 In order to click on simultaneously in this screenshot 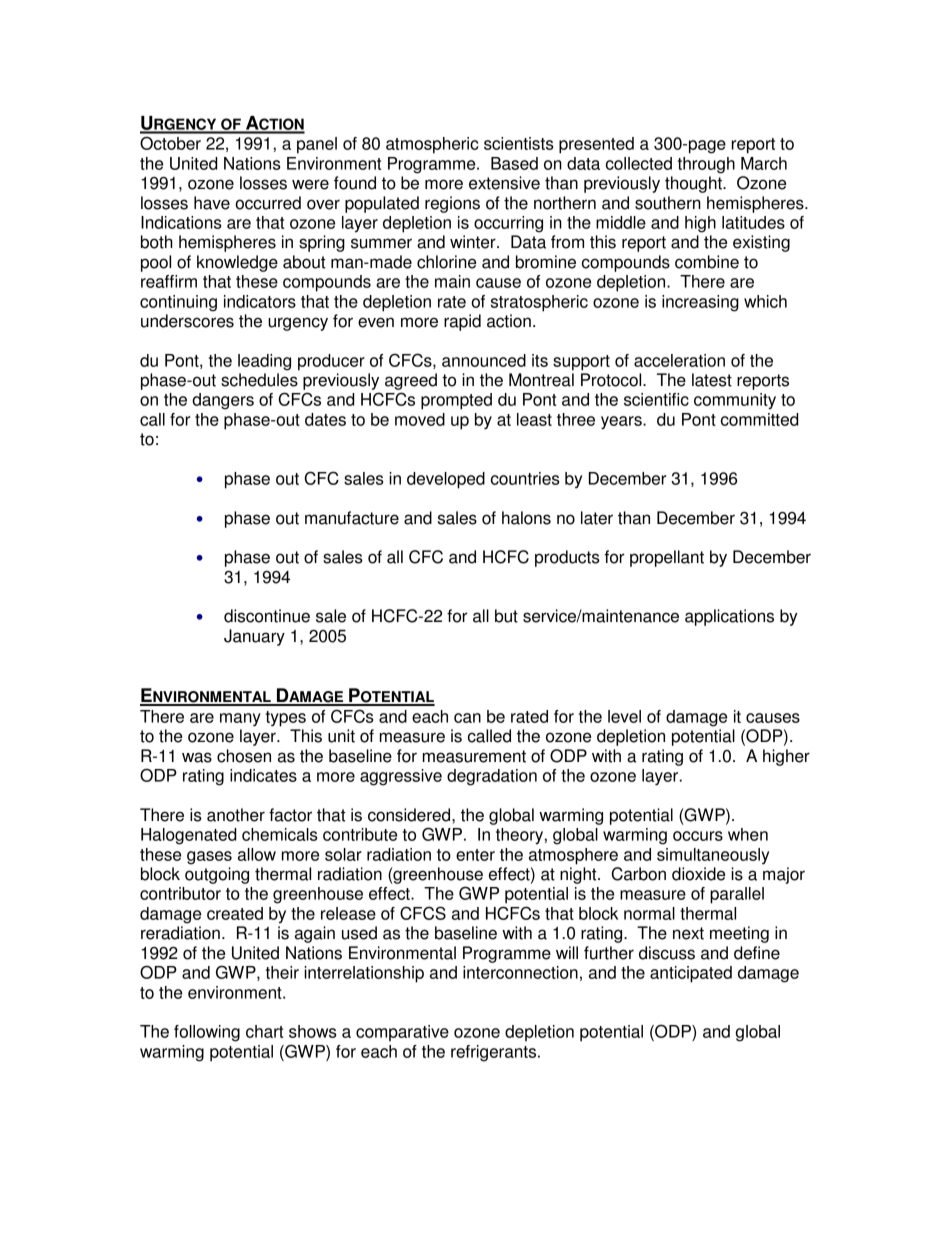, I will do `click(713, 856)`.
